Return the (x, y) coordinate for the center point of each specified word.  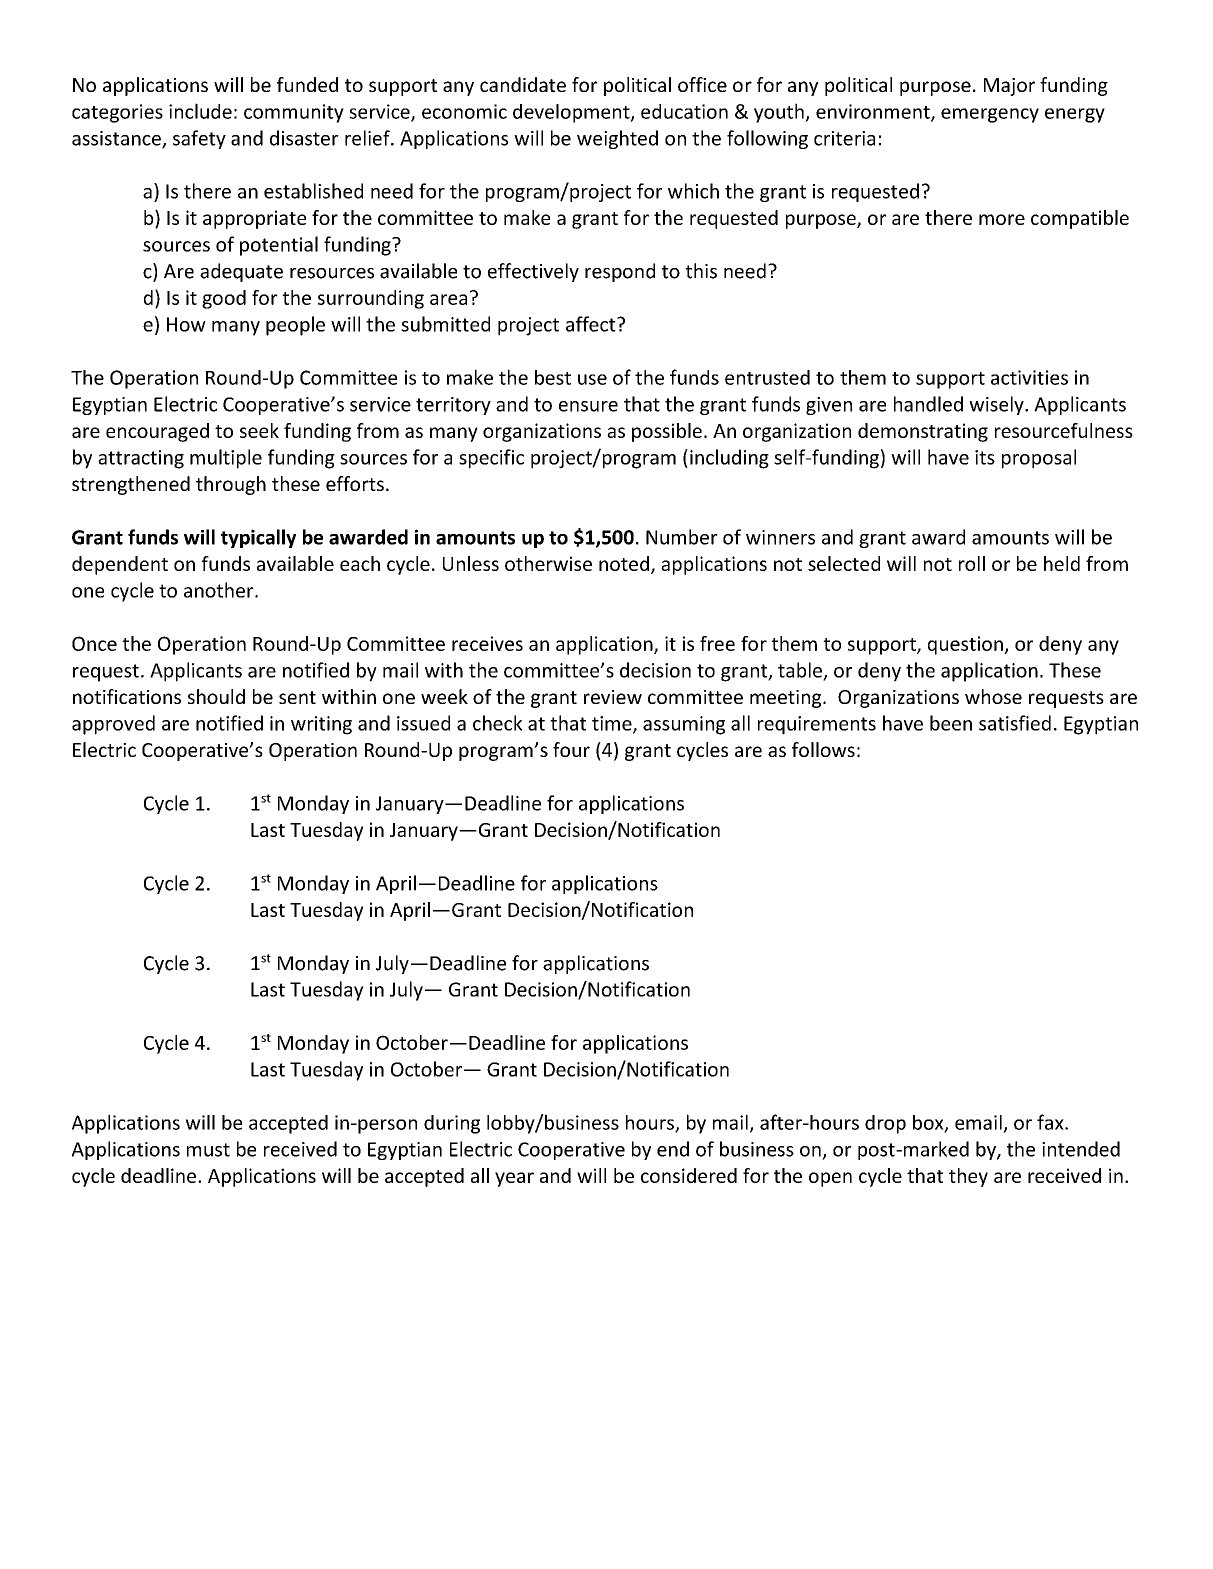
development (572, 113)
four (571, 749)
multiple (226, 459)
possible (667, 432)
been (951, 723)
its (985, 457)
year (514, 1179)
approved (113, 725)
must (208, 1150)
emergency (990, 115)
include (200, 111)
